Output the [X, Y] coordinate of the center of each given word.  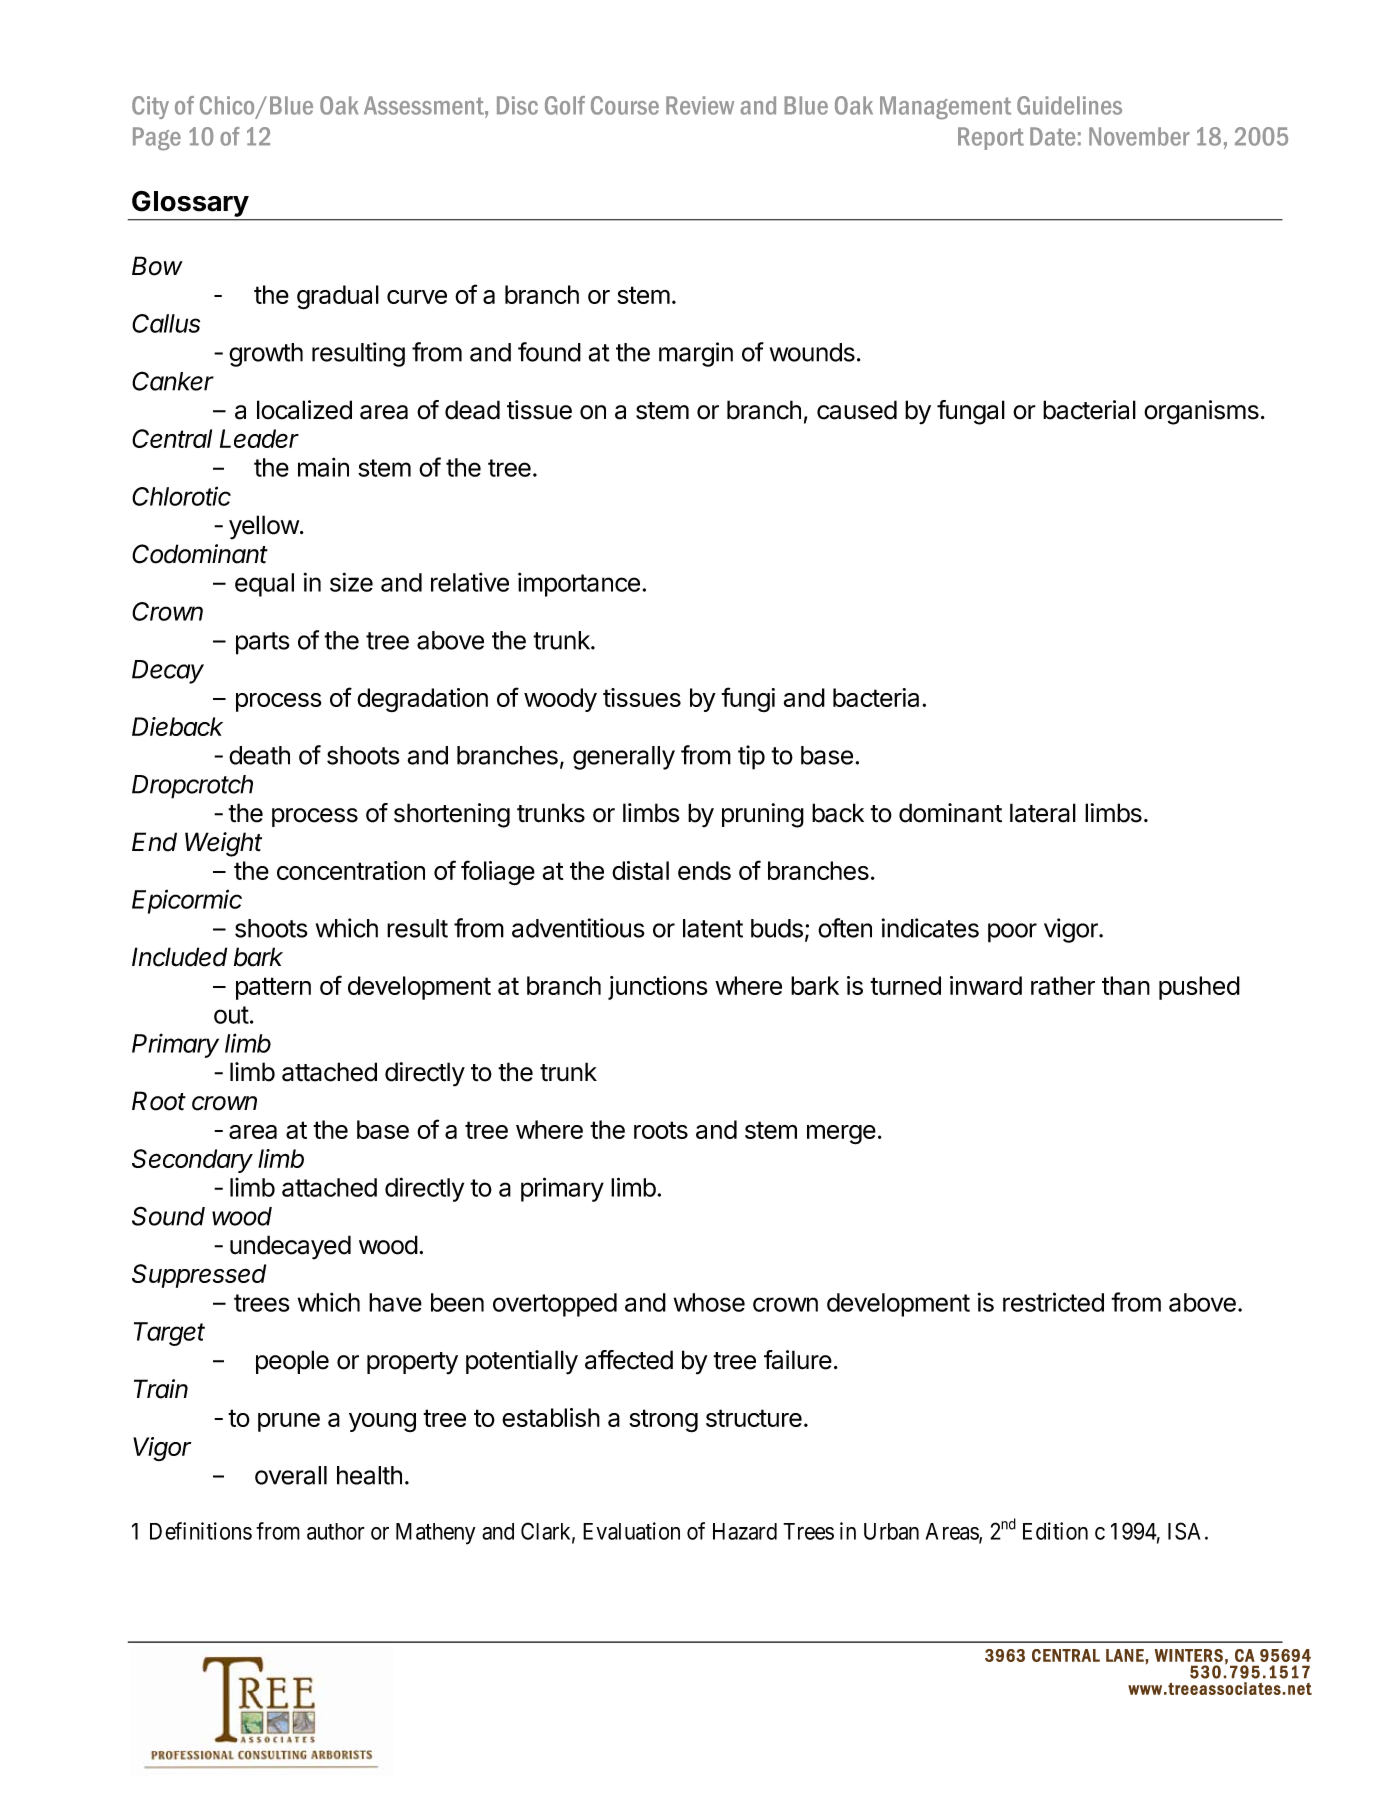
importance [579, 584]
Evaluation [631, 1531]
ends [704, 870]
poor [1012, 933]
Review [700, 105]
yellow [264, 527]
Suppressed [199, 1276]
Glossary [190, 204]
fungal [971, 412]
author [336, 1531]
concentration [351, 870]
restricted [1053, 1302]
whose [709, 1302]
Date [1053, 136]
